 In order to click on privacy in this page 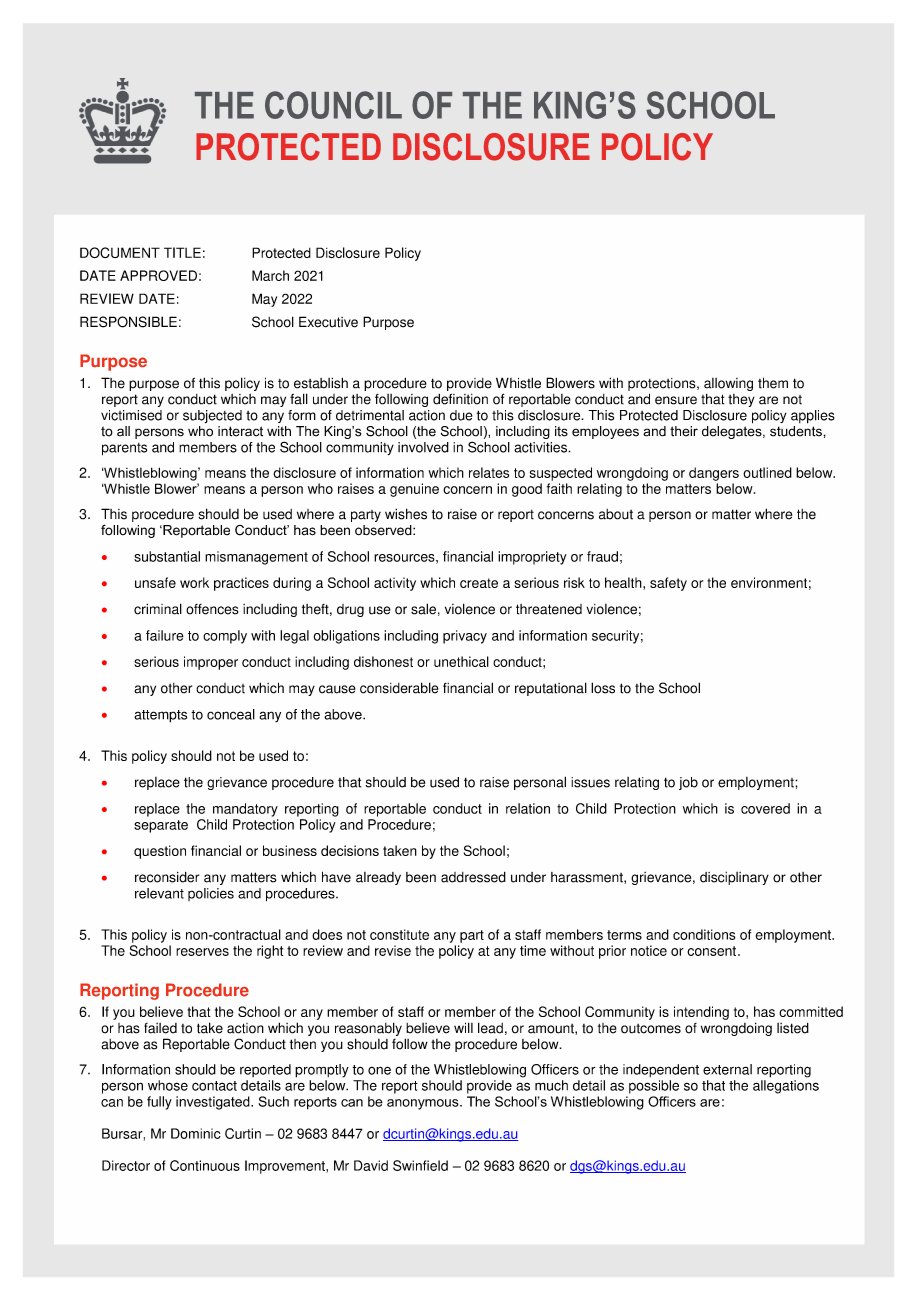, I will do `click(465, 637)`.
